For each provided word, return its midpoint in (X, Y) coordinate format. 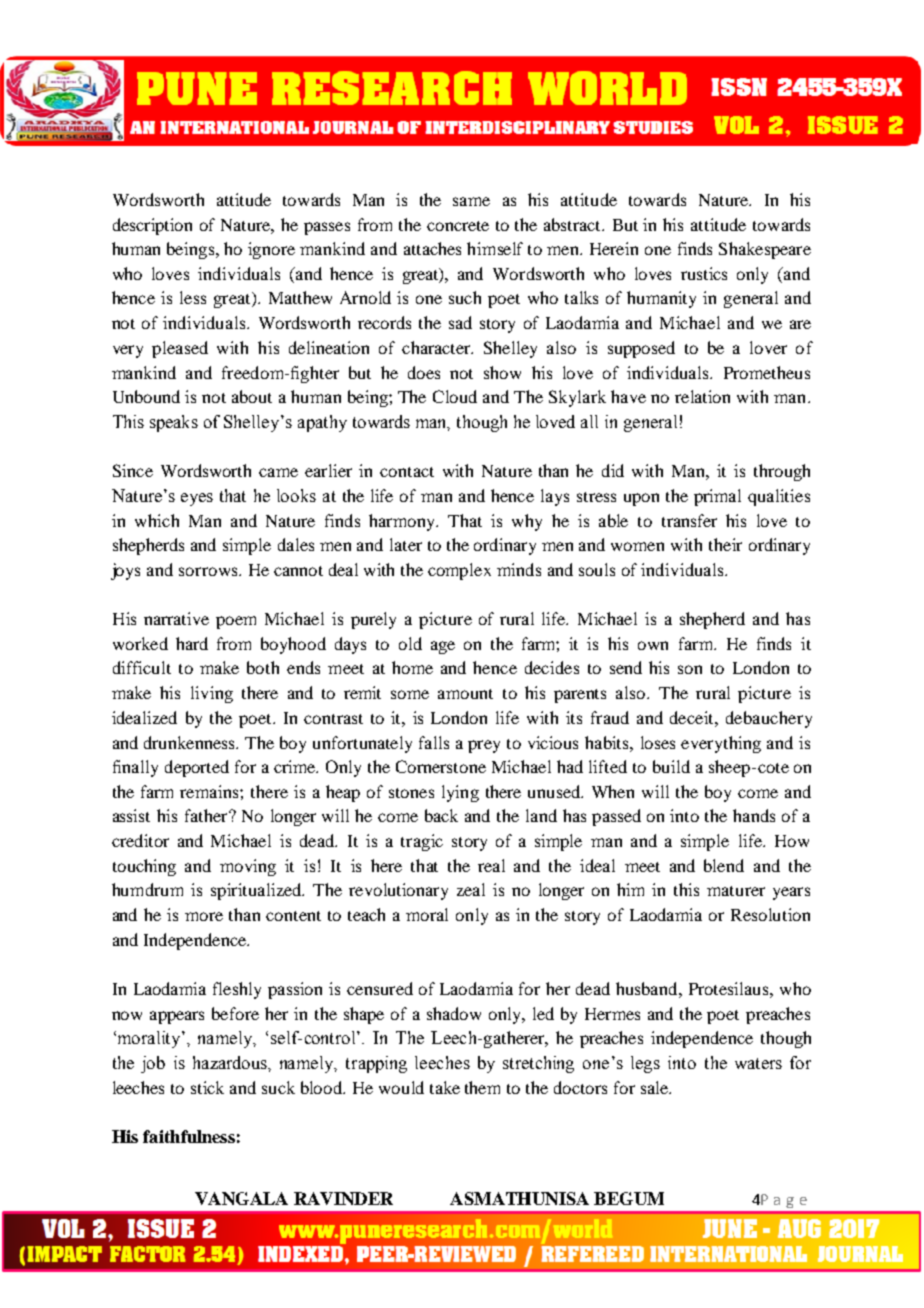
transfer (689, 520)
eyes (197, 499)
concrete (458, 226)
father (207, 815)
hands (754, 815)
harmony (403, 522)
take (445, 1087)
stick (207, 1087)
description (152, 226)
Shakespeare (765, 250)
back (441, 815)
